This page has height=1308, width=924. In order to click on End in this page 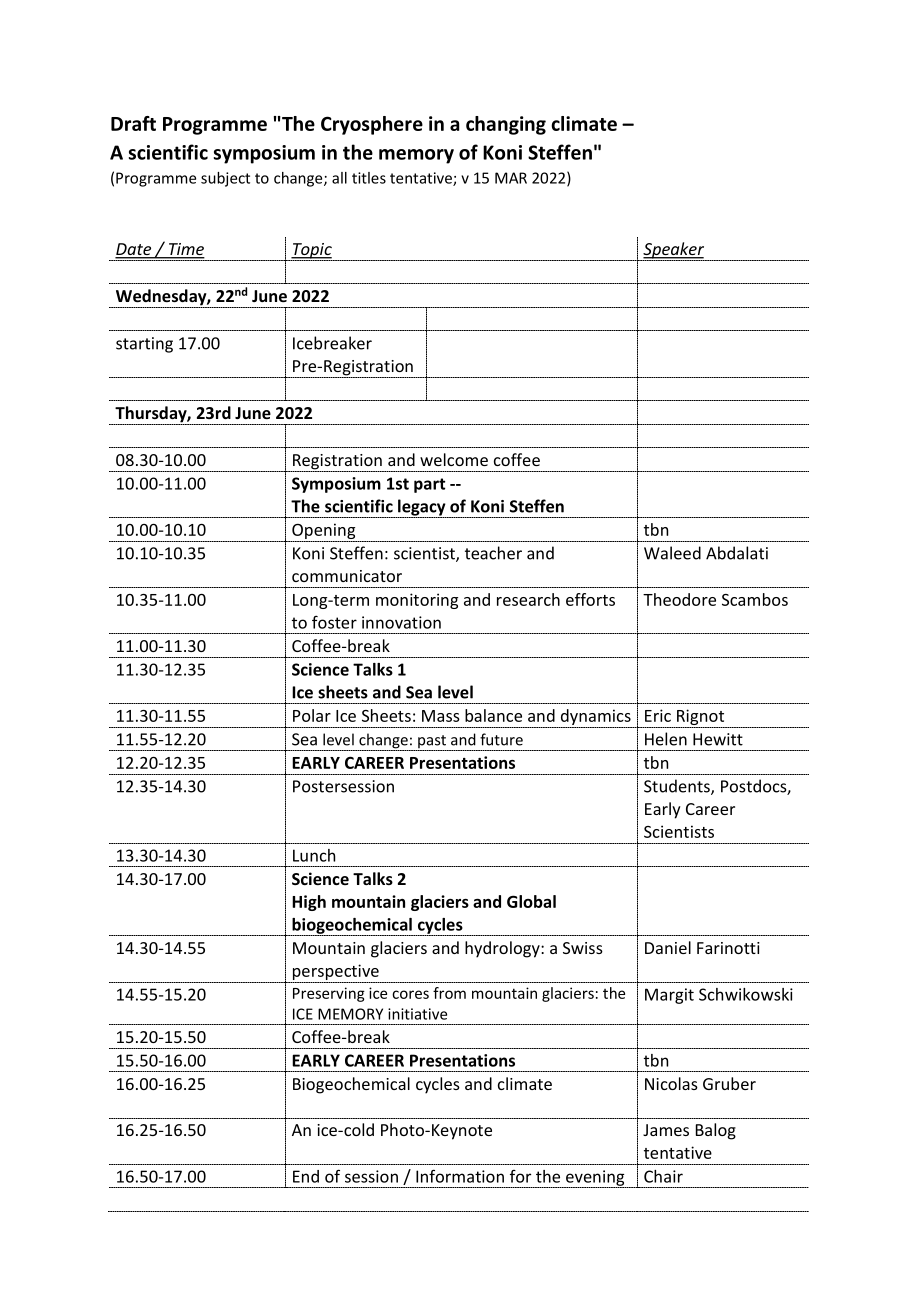, I will do `click(306, 1176)`.
